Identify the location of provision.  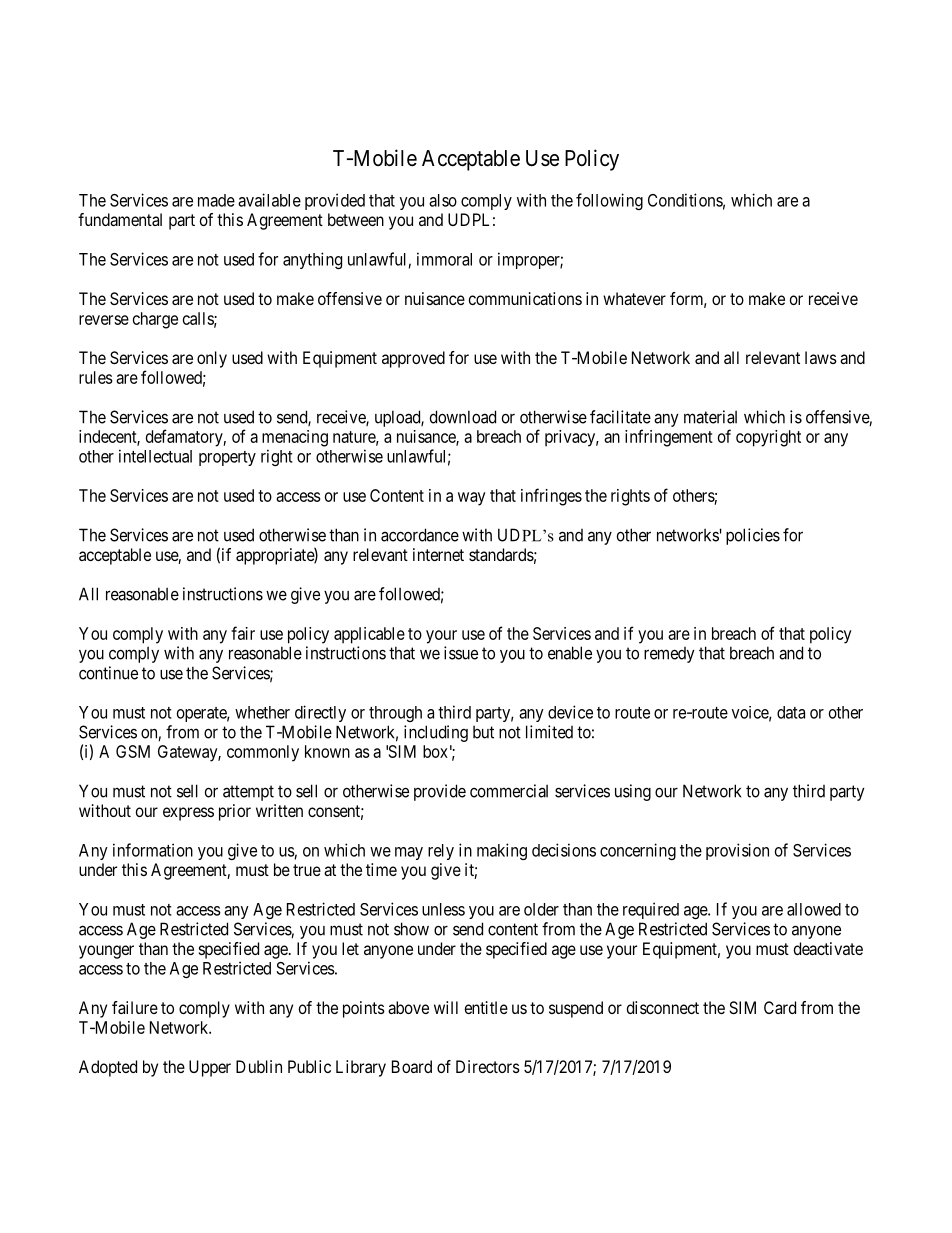
(737, 851).
